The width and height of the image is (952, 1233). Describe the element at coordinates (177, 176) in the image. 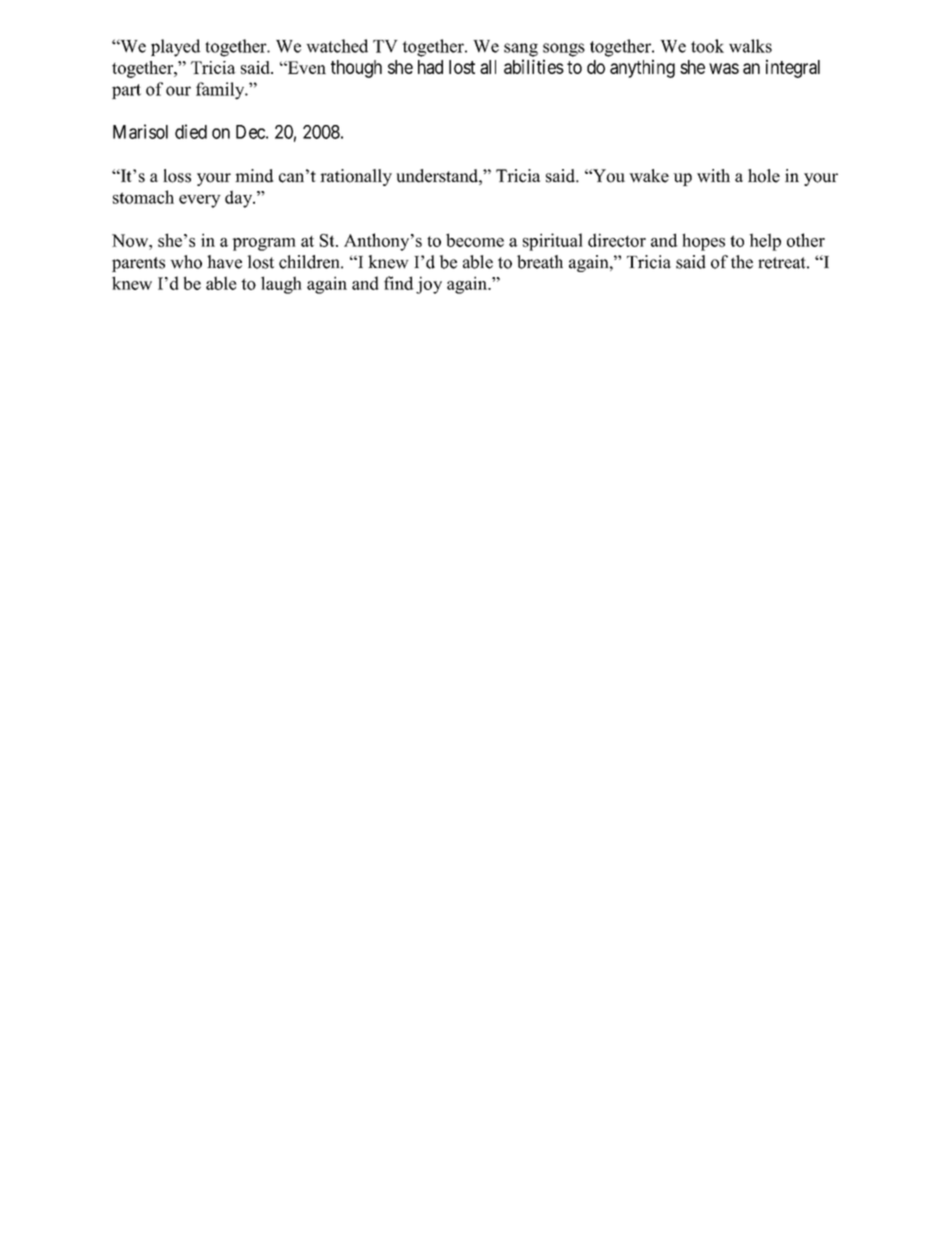

I see `loss` at that location.
